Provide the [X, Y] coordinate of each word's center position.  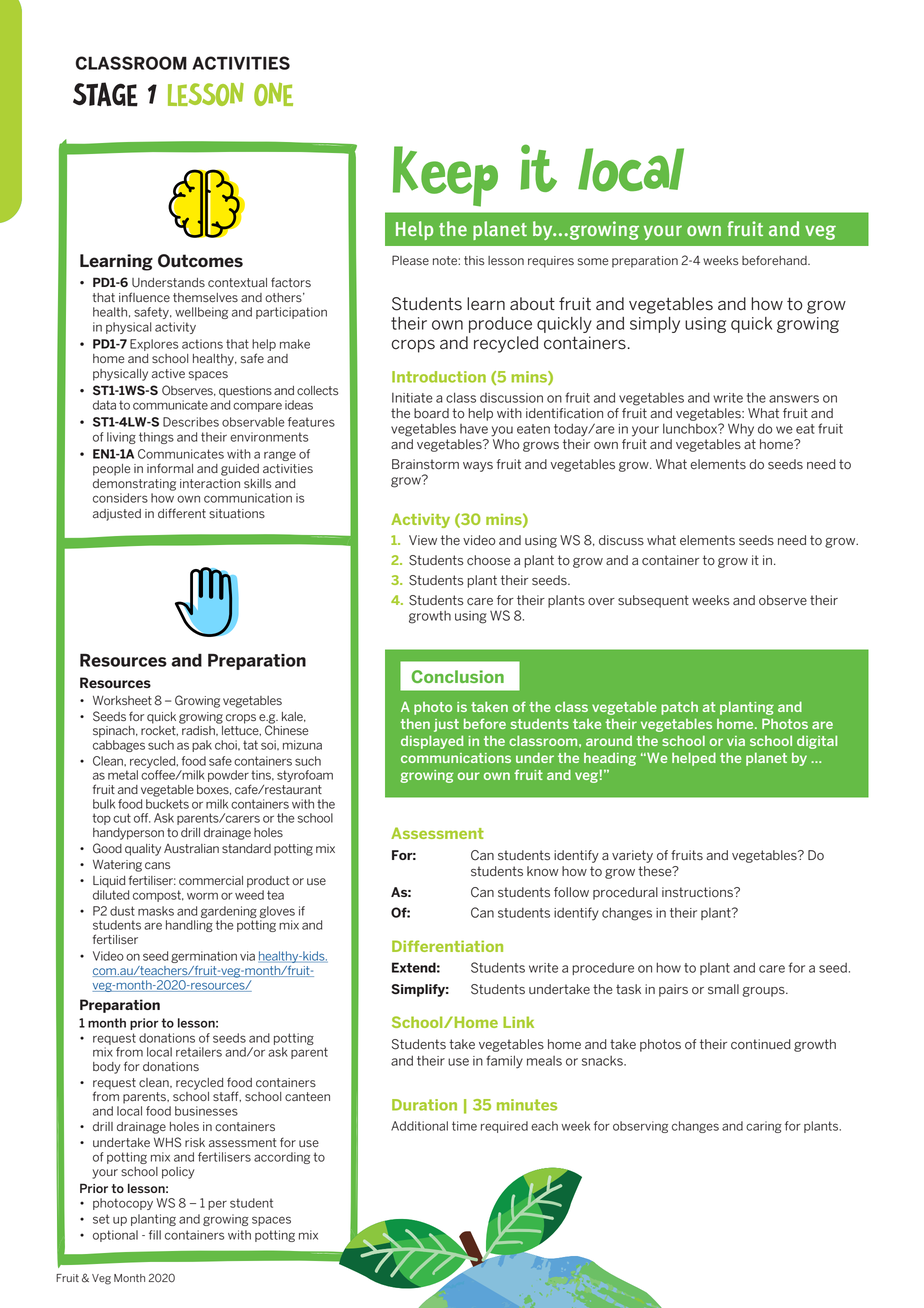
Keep [445, 176]
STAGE [105, 94]
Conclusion [458, 676]
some [593, 262]
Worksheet [122, 701]
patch [679, 708]
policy [178, 1173]
